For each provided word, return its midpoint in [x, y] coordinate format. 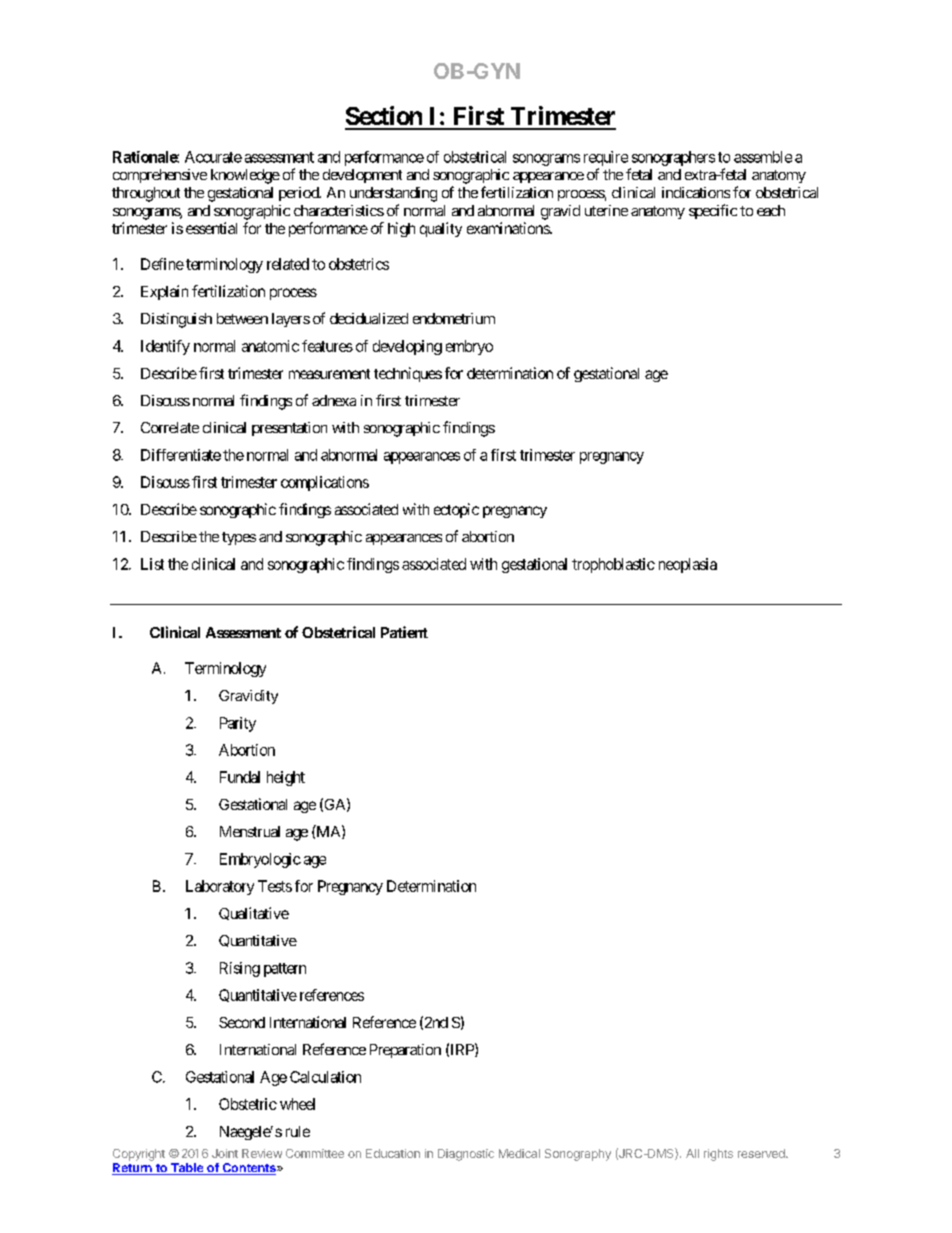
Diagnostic [466, 1155]
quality [441, 229]
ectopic [456, 510]
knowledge [245, 176]
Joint [225, 1153]
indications [696, 192]
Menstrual [250, 831]
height [286, 778]
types [239, 538]
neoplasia [688, 565]
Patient [404, 632]
